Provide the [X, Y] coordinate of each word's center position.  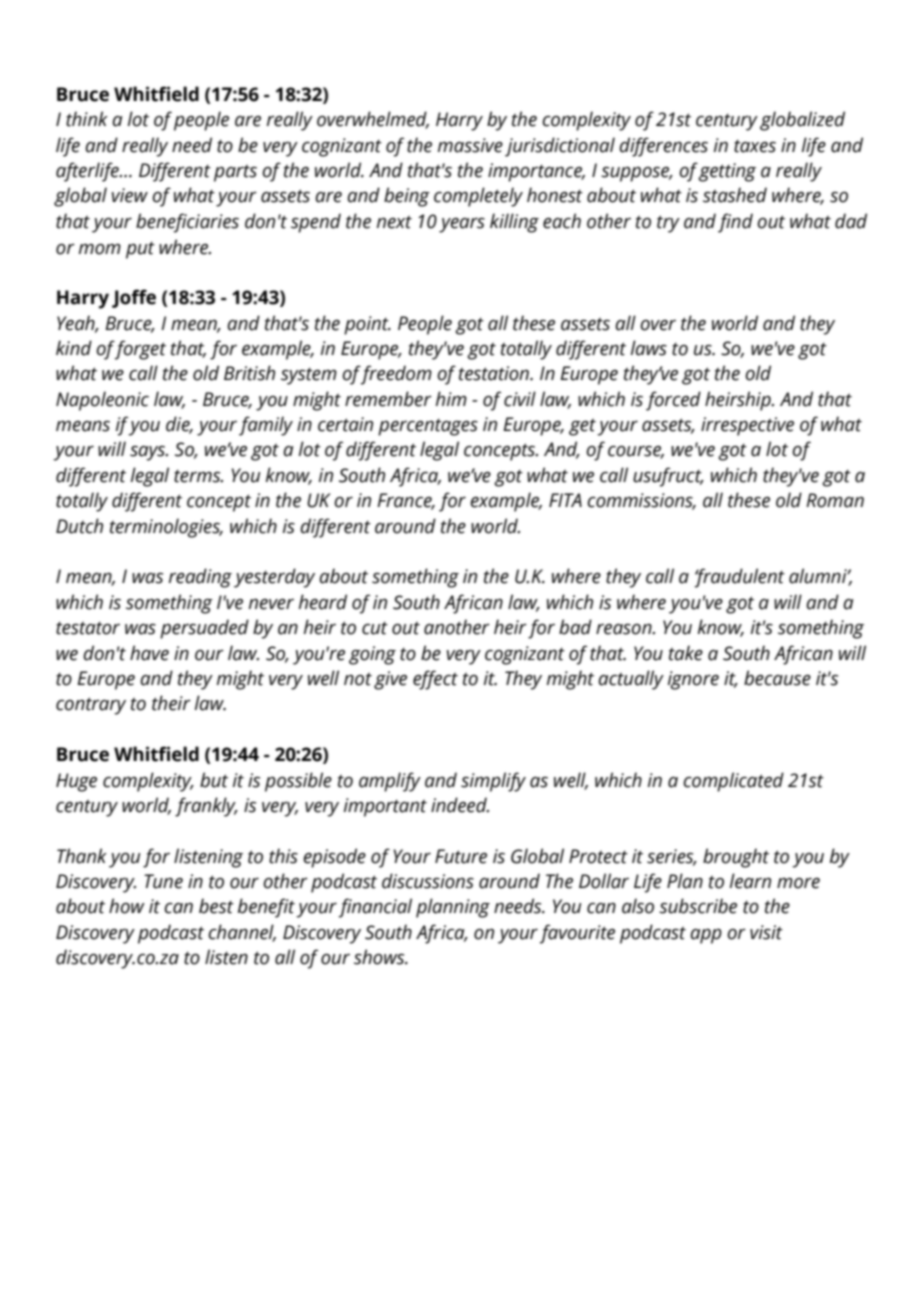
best [216, 906]
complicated [733, 782]
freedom [396, 375]
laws [649, 348]
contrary [91, 706]
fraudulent [739, 578]
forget [140, 350]
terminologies [166, 528]
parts [235, 173]
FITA [565, 500]
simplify [493, 782]
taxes [755, 146]
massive [470, 145]
